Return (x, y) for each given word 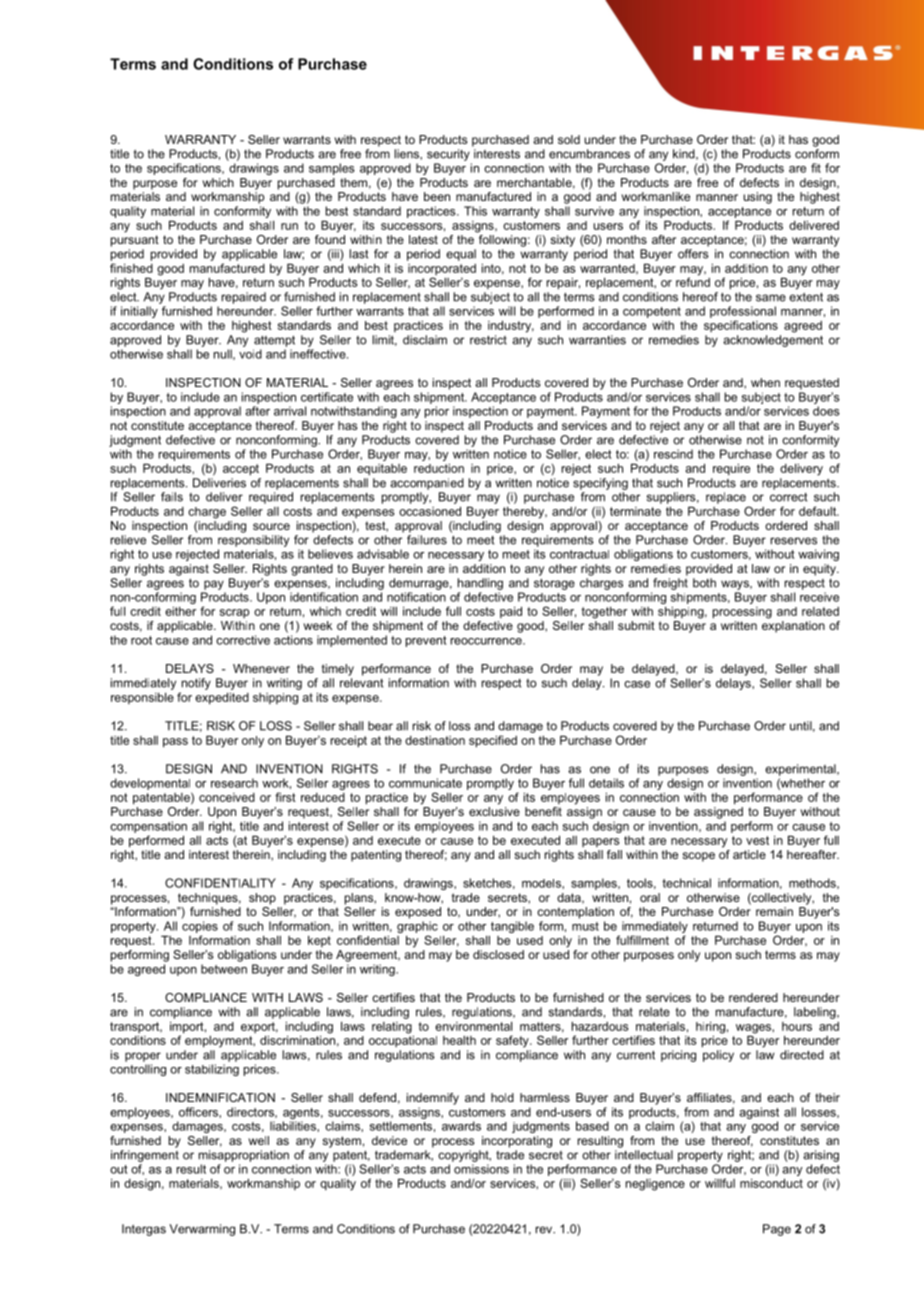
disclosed (498, 954)
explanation (793, 627)
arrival (290, 411)
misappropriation (244, 1156)
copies (200, 927)
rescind (673, 454)
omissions (481, 1169)
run (289, 226)
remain (774, 911)
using (757, 198)
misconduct (771, 1183)
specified (493, 741)
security (448, 155)
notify (196, 684)
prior (437, 412)
